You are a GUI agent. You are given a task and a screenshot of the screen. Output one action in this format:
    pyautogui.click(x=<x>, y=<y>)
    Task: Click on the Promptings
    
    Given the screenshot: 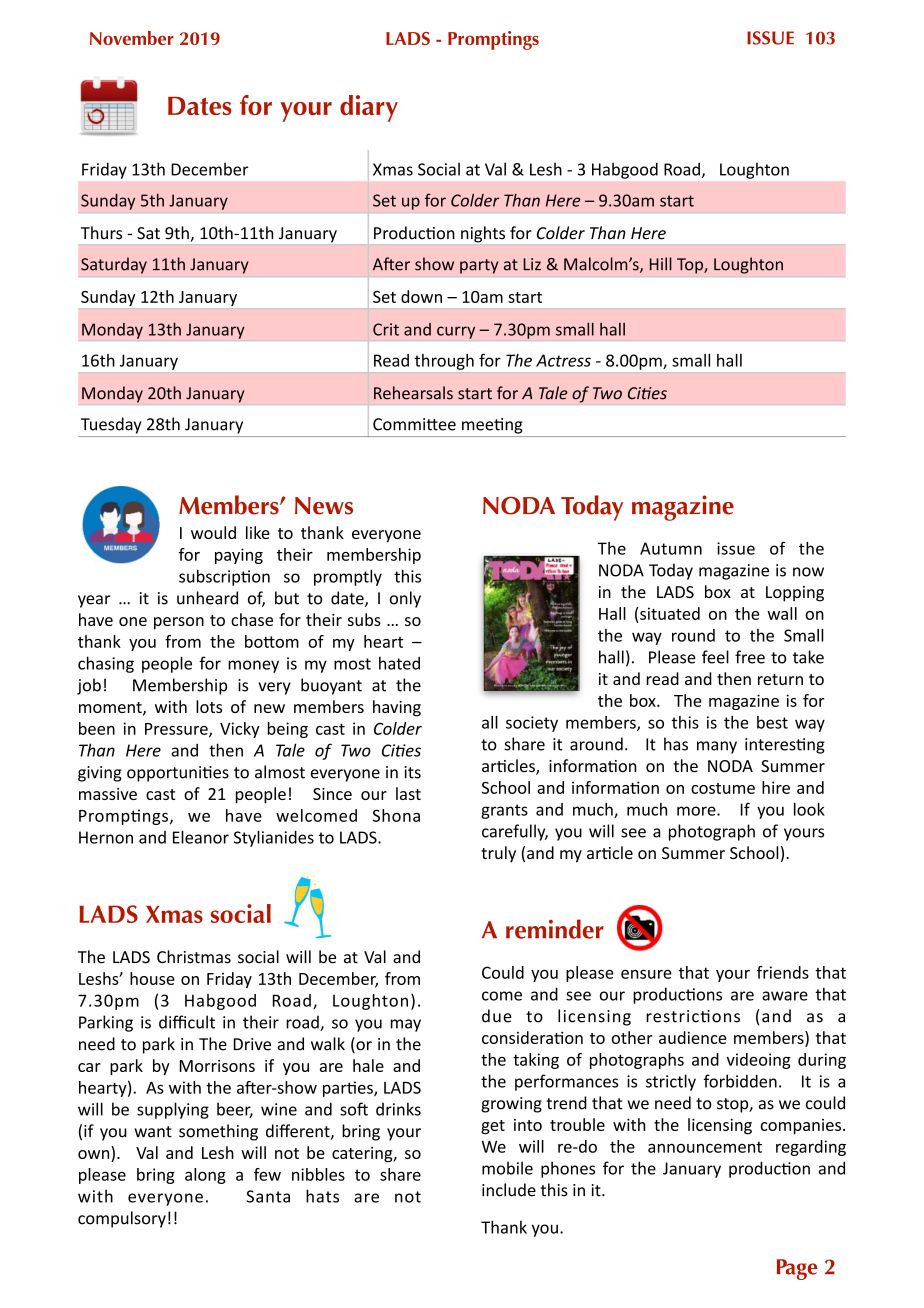 What is the action you would take?
    pyautogui.click(x=493, y=40)
